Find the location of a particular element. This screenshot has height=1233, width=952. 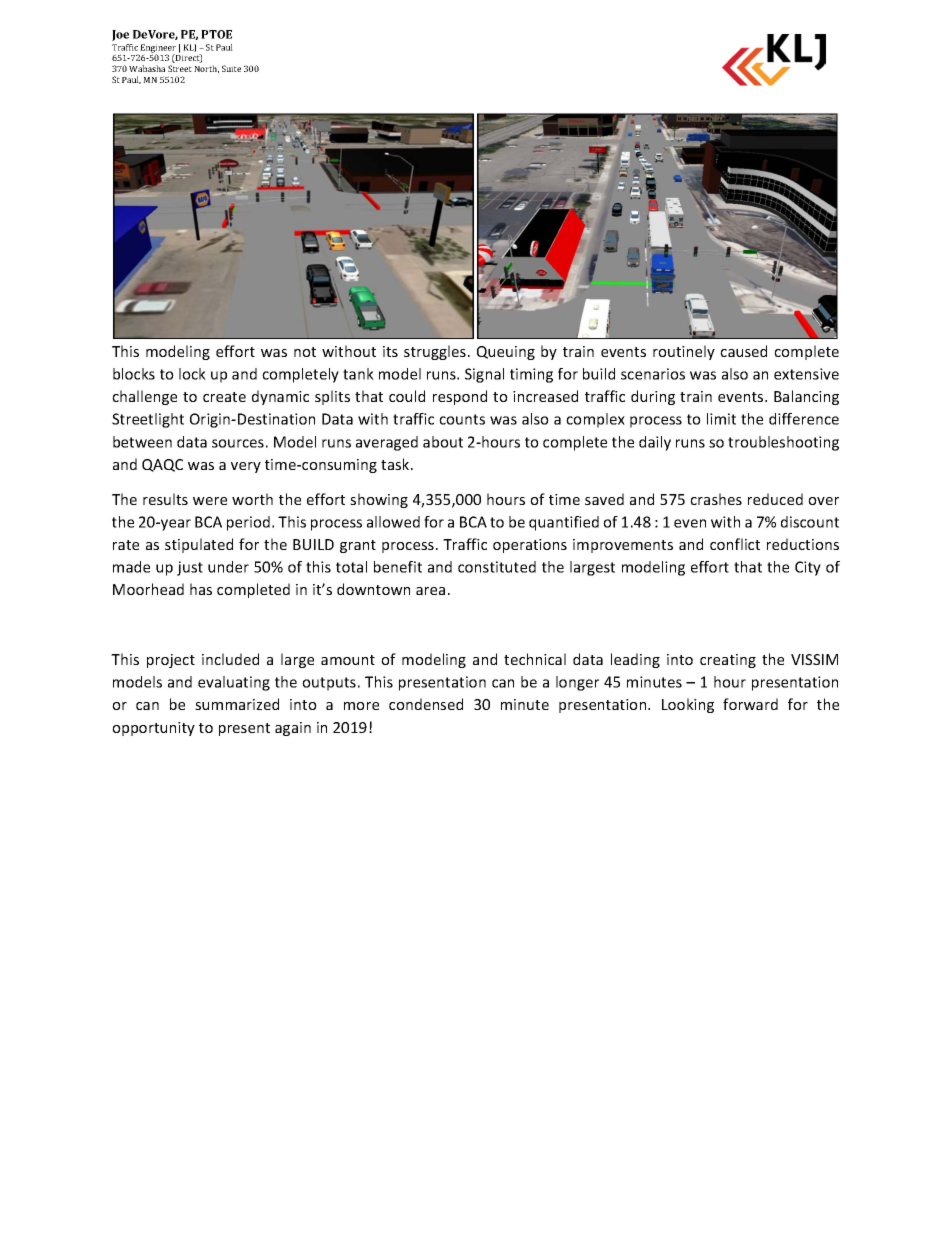

sources is located at coordinates (238, 443).
